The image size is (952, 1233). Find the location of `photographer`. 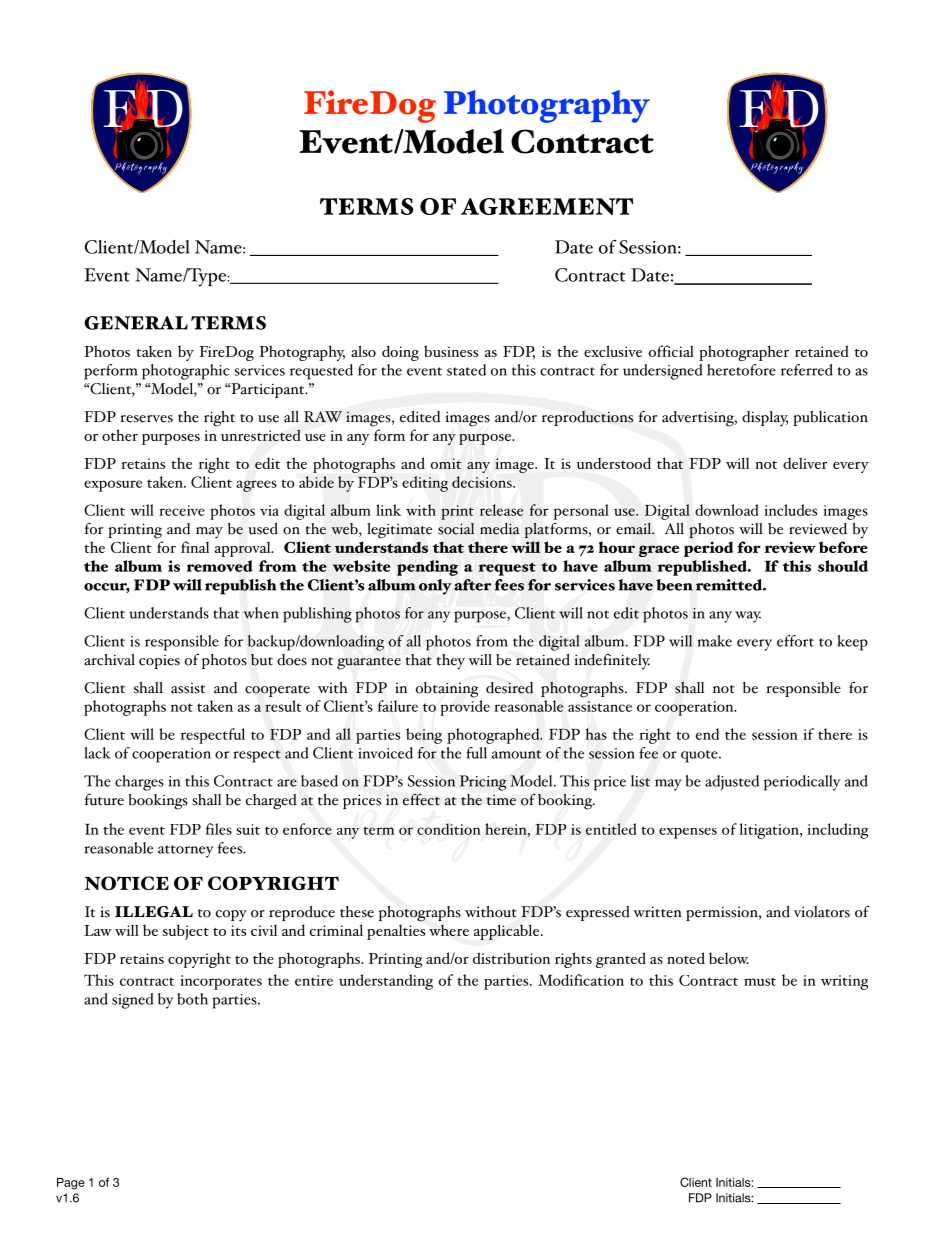

photographer is located at coordinates (744, 353).
